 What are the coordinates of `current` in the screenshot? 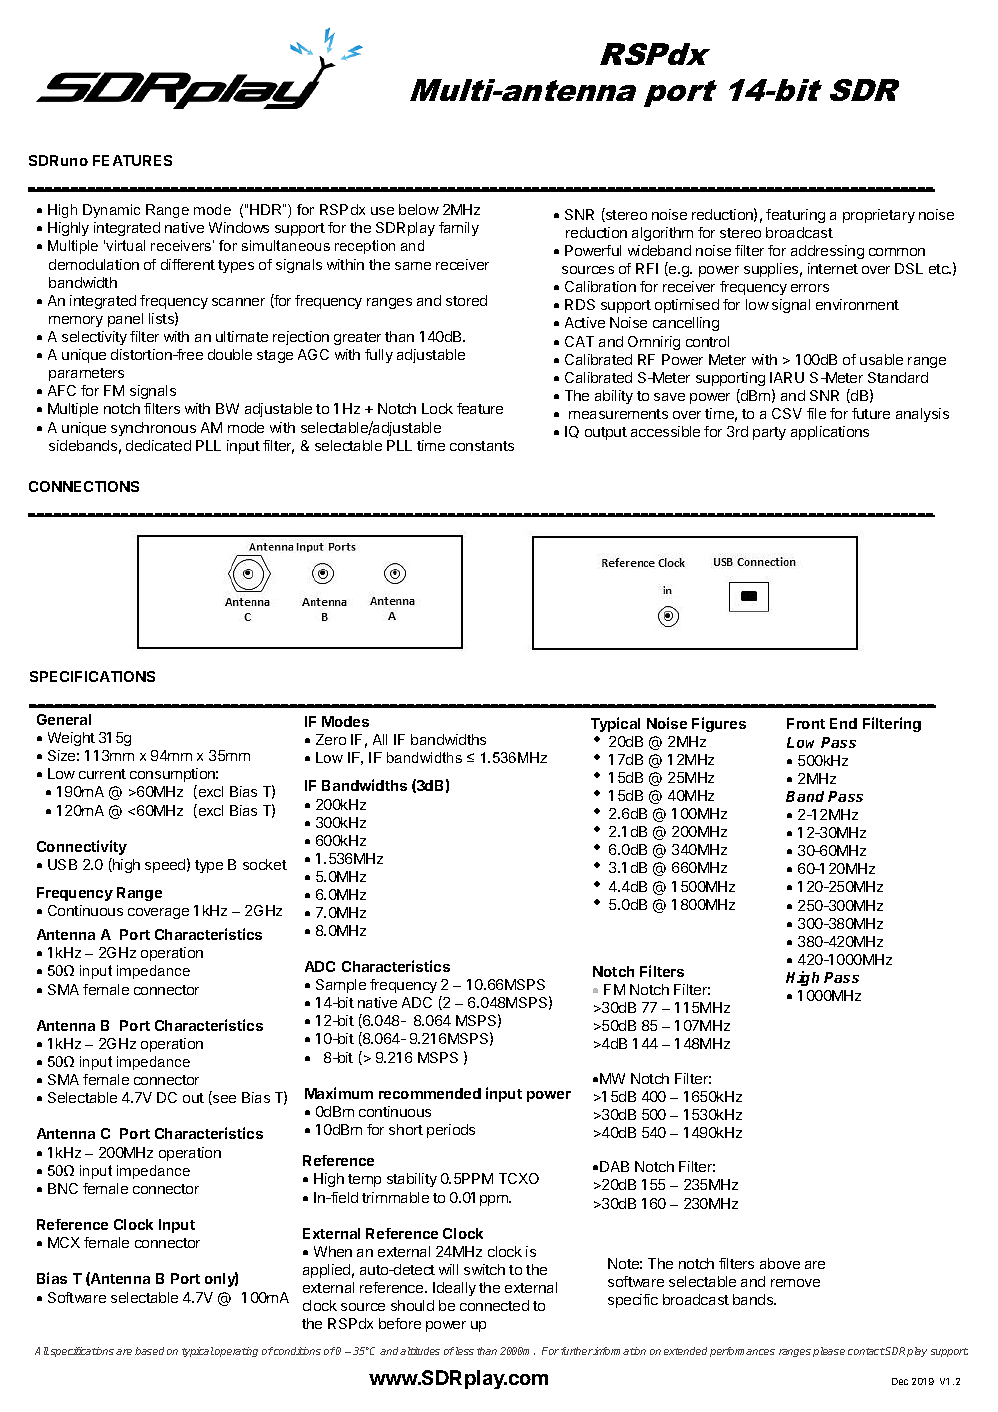 It's located at (102, 774).
